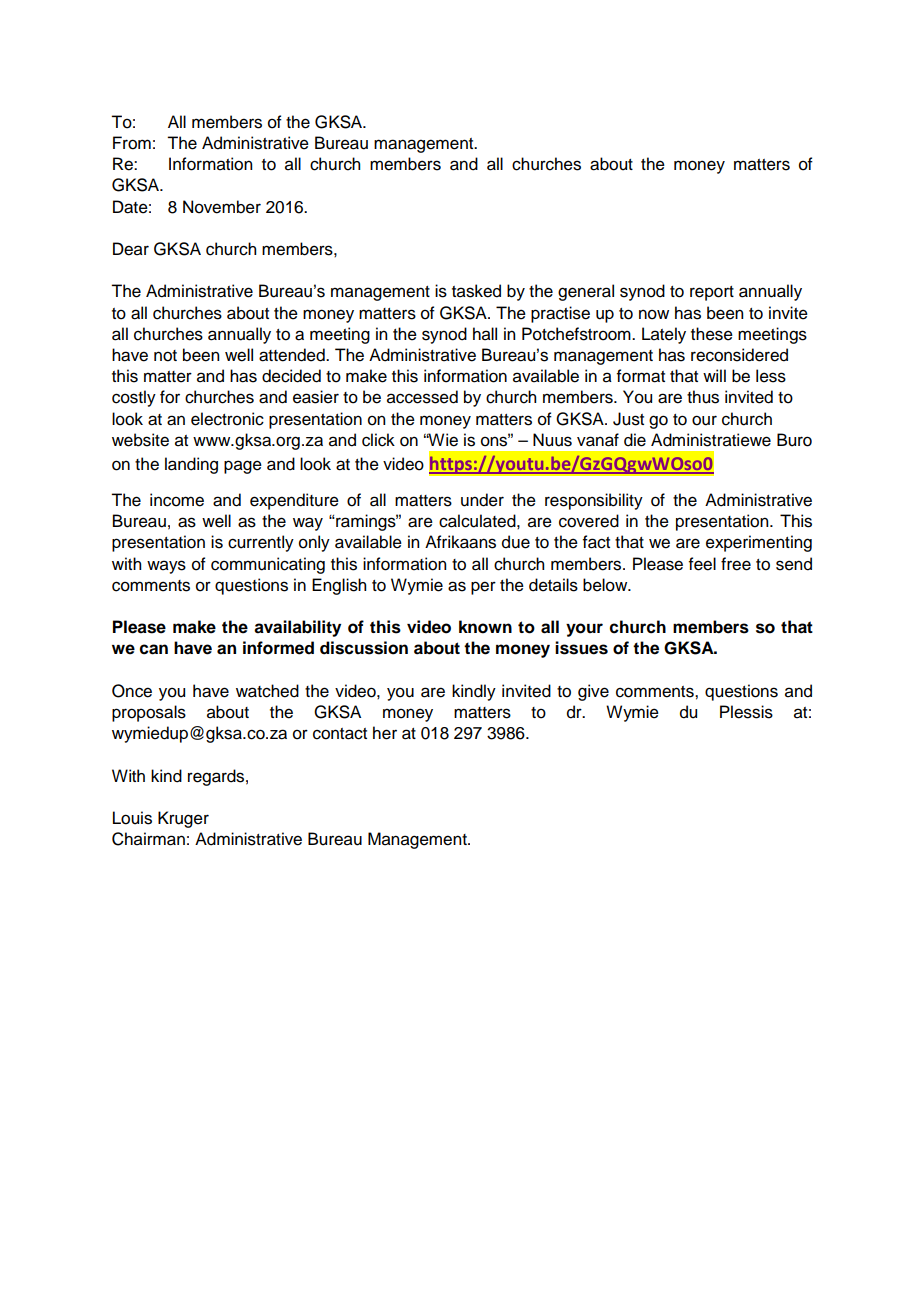  I want to click on accessed, so click(422, 397).
